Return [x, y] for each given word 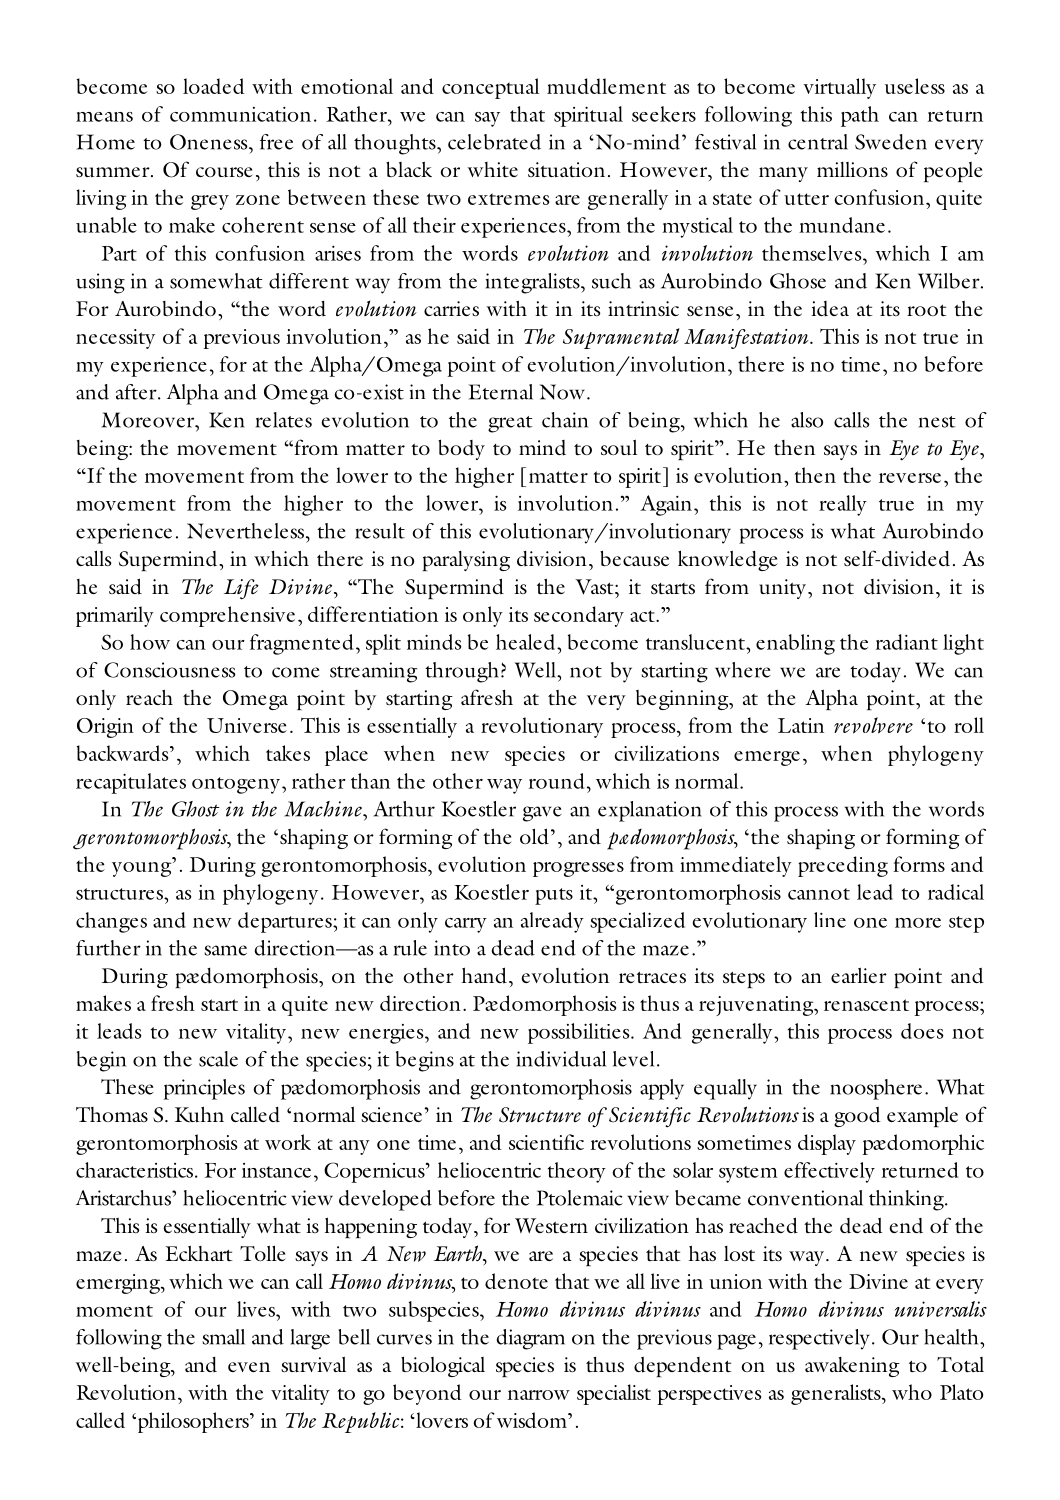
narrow [539, 1395]
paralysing [466, 561]
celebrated [494, 142]
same [225, 950]
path [860, 116]
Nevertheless [247, 531]
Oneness [210, 142]
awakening [852, 1367]
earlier [859, 975]
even [249, 1367]
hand [484, 975]
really [843, 505]
